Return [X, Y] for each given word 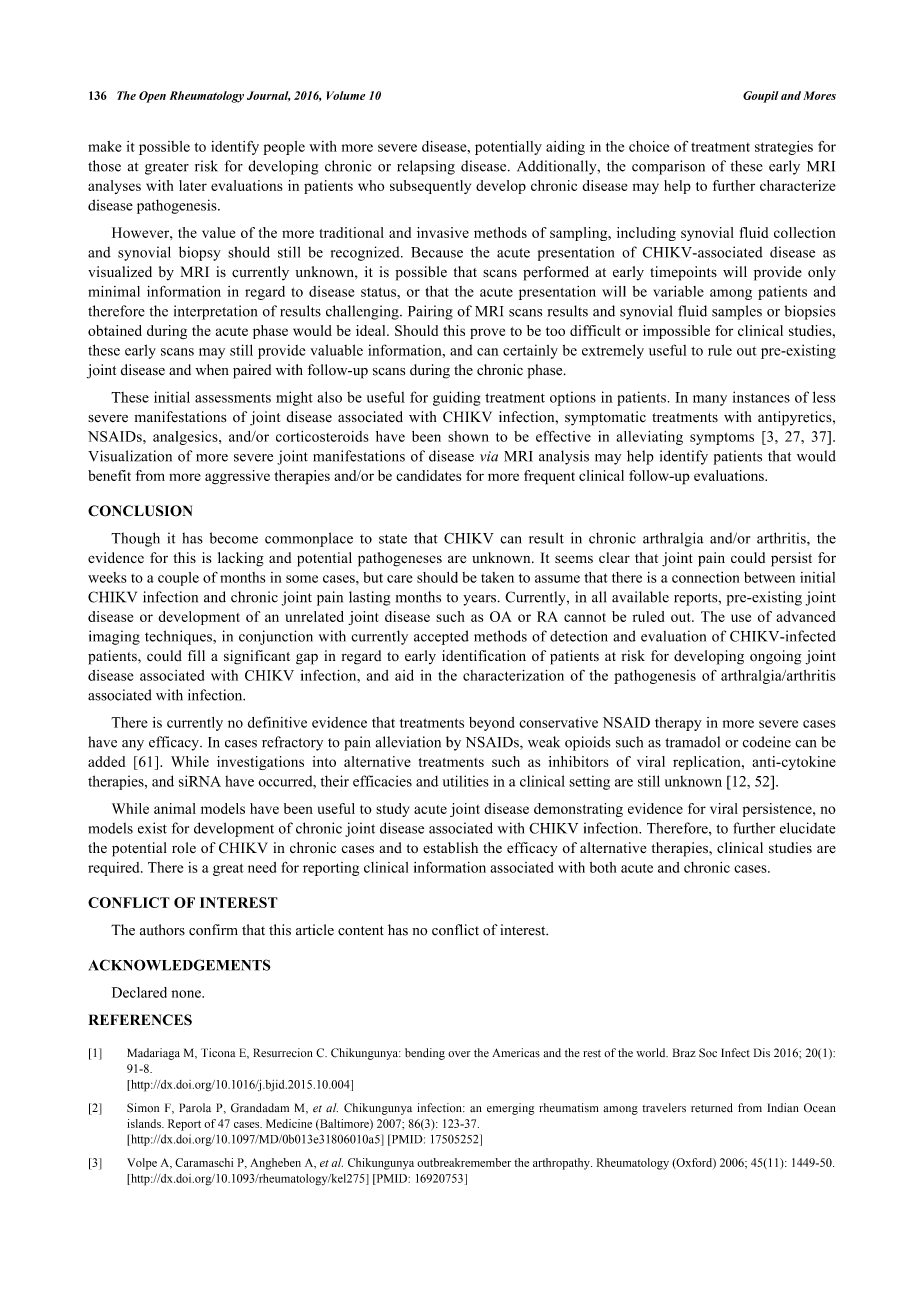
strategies [784, 148]
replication [708, 763]
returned [712, 1108]
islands [145, 1123]
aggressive [237, 477]
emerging [510, 1109]
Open [152, 97]
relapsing [426, 167]
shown [468, 436]
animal [175, 808]
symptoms [722, 438]
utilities [466, 781]
